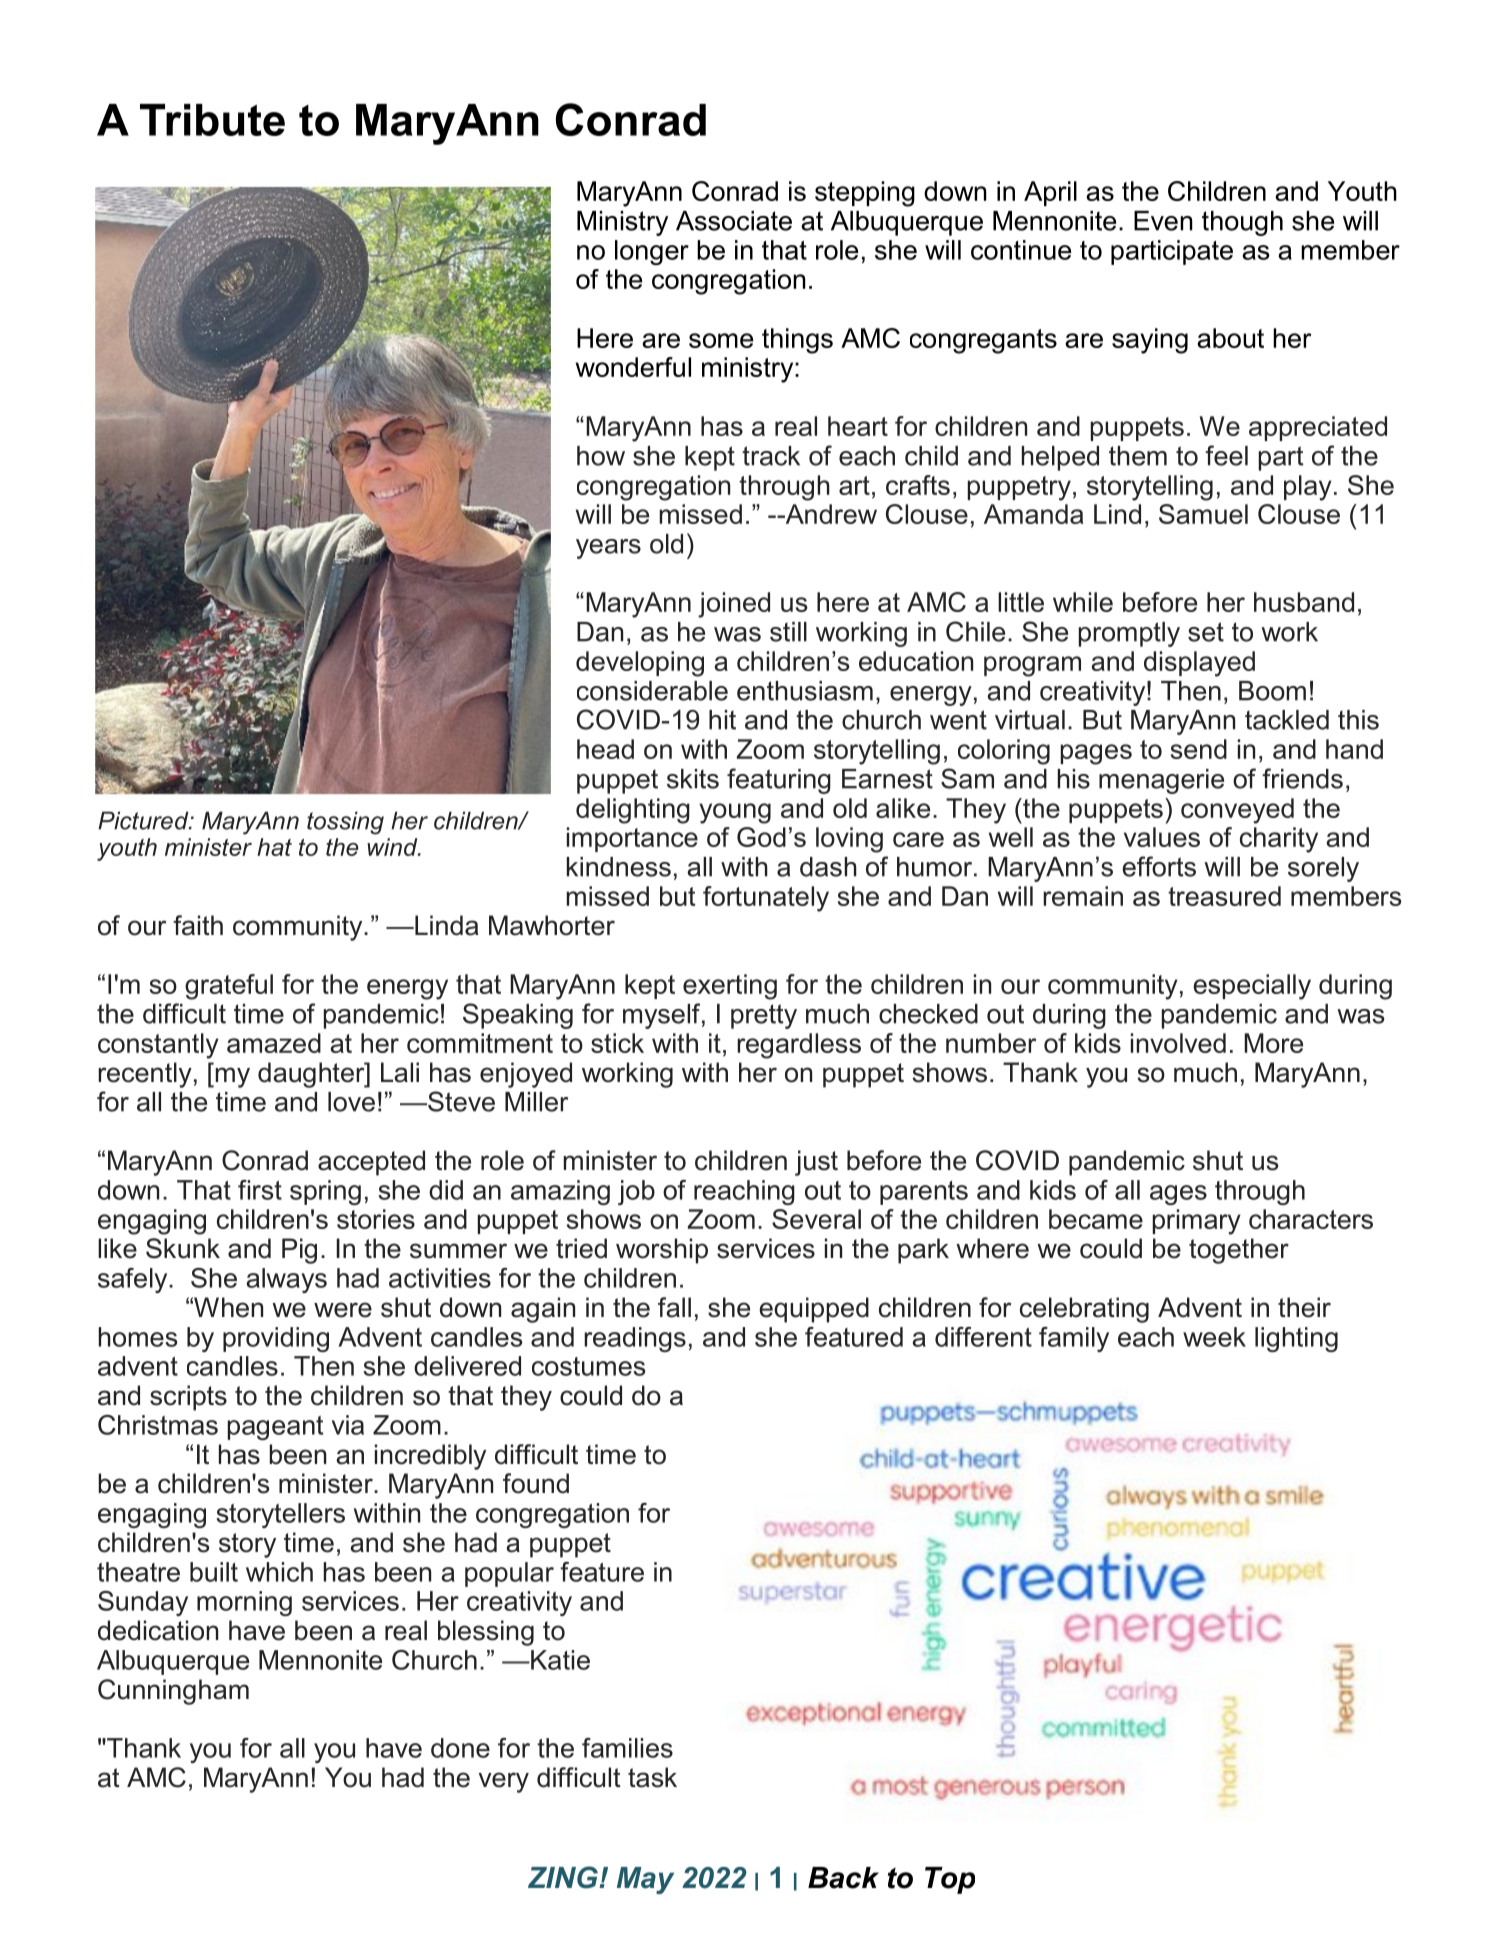  I want to click on pageant, so click(275, 1428).
